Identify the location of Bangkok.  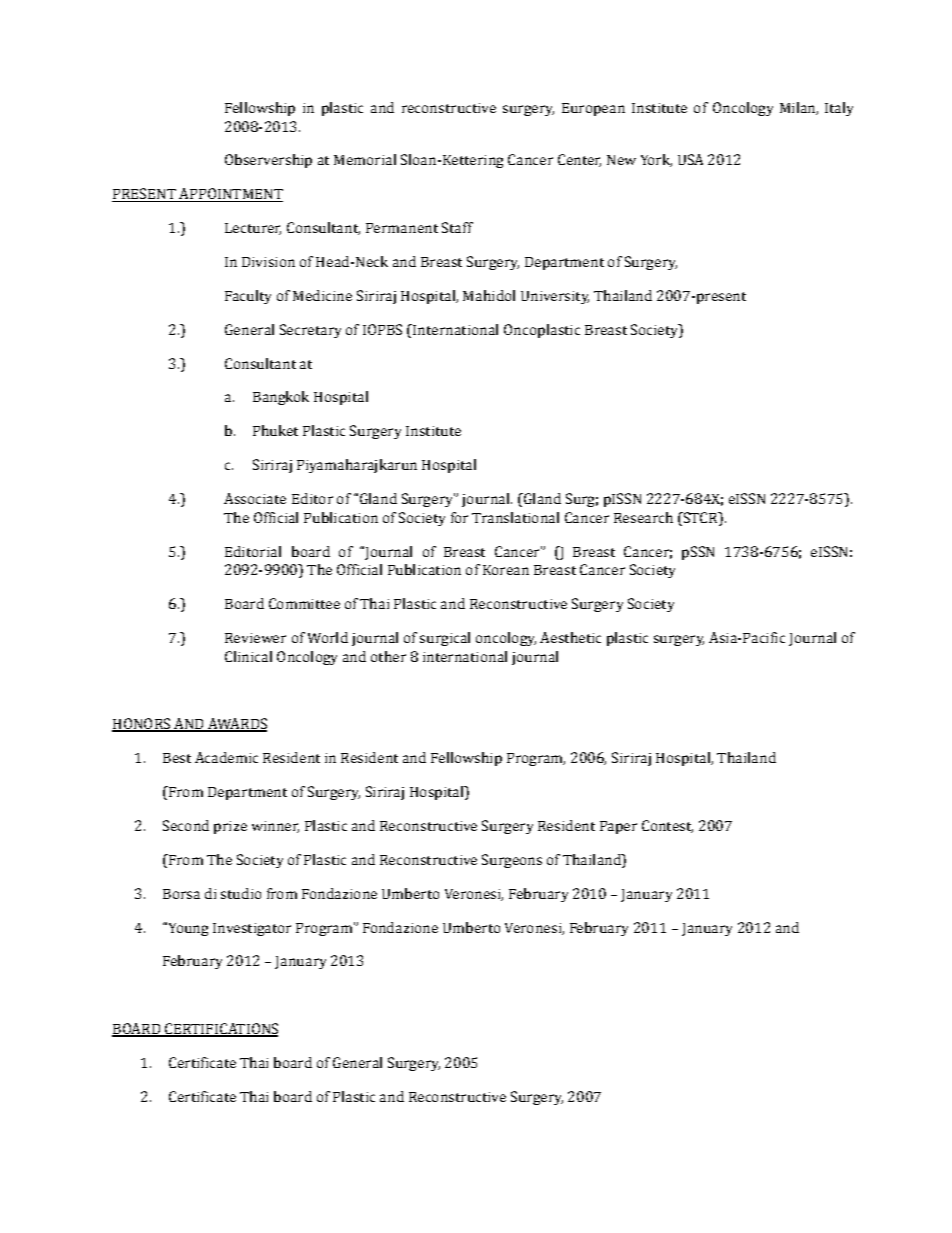
(281, 398).
